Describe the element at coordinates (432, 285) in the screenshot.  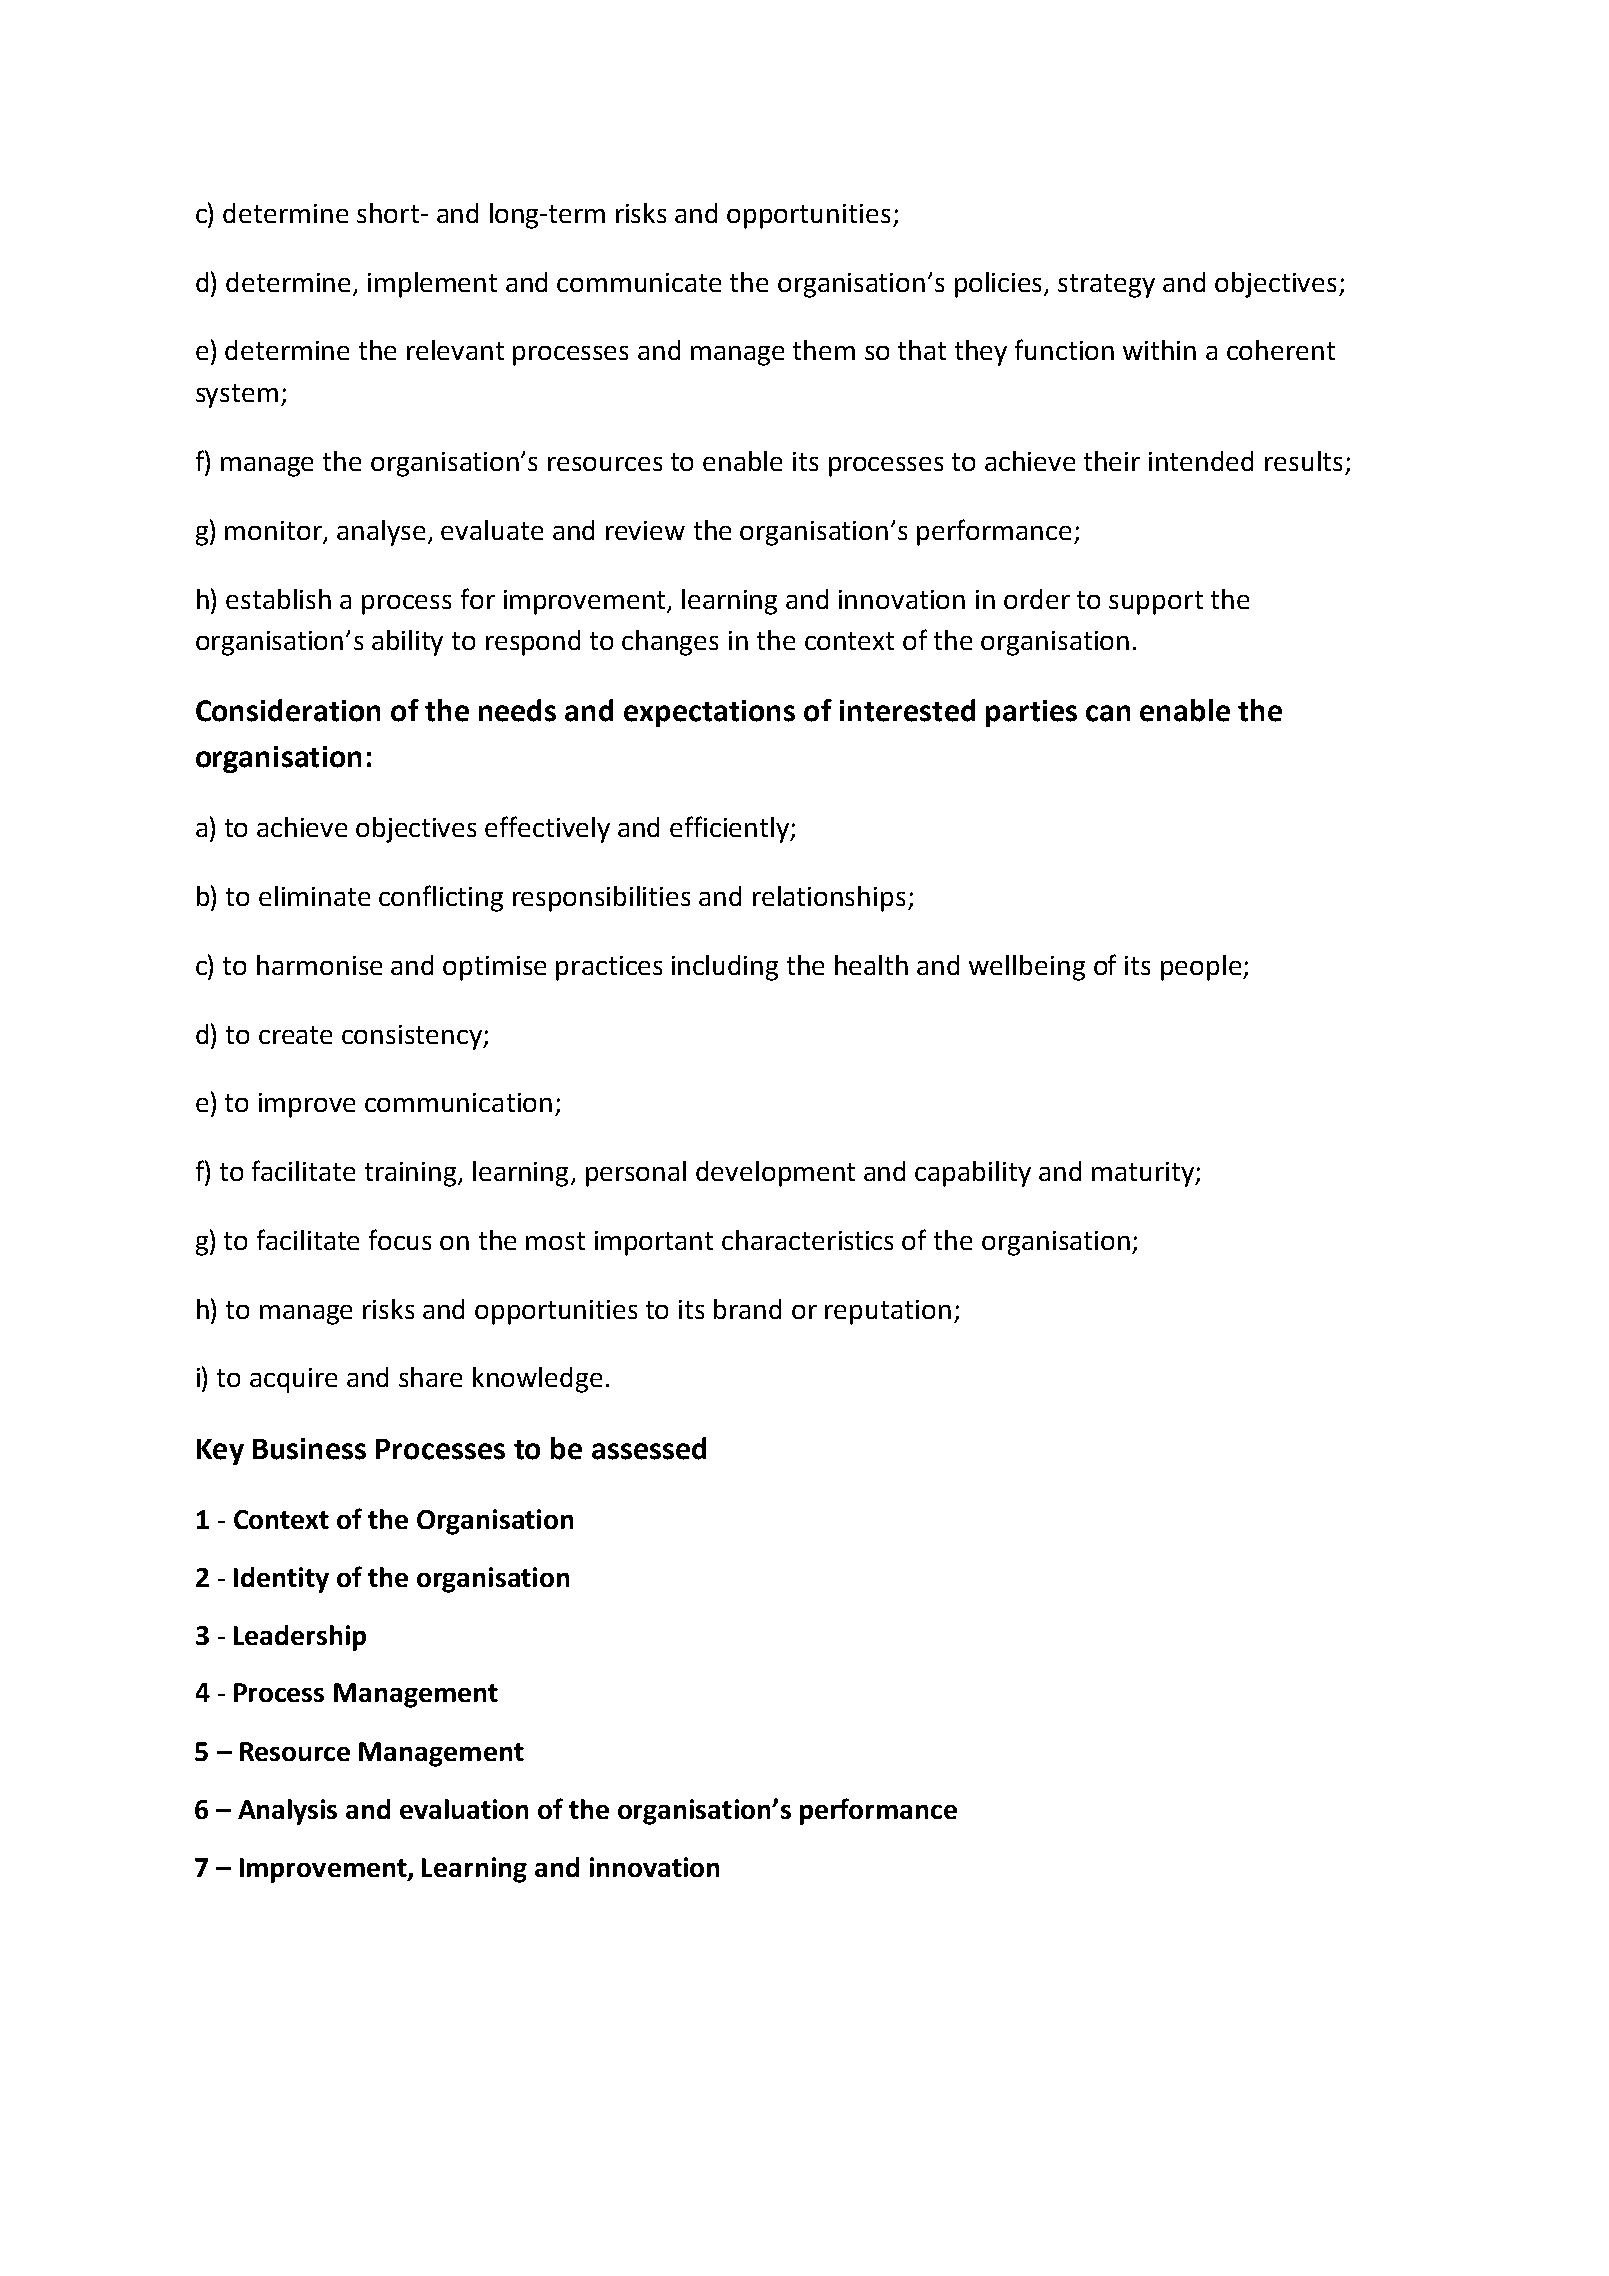
I see `implement` at that location.
